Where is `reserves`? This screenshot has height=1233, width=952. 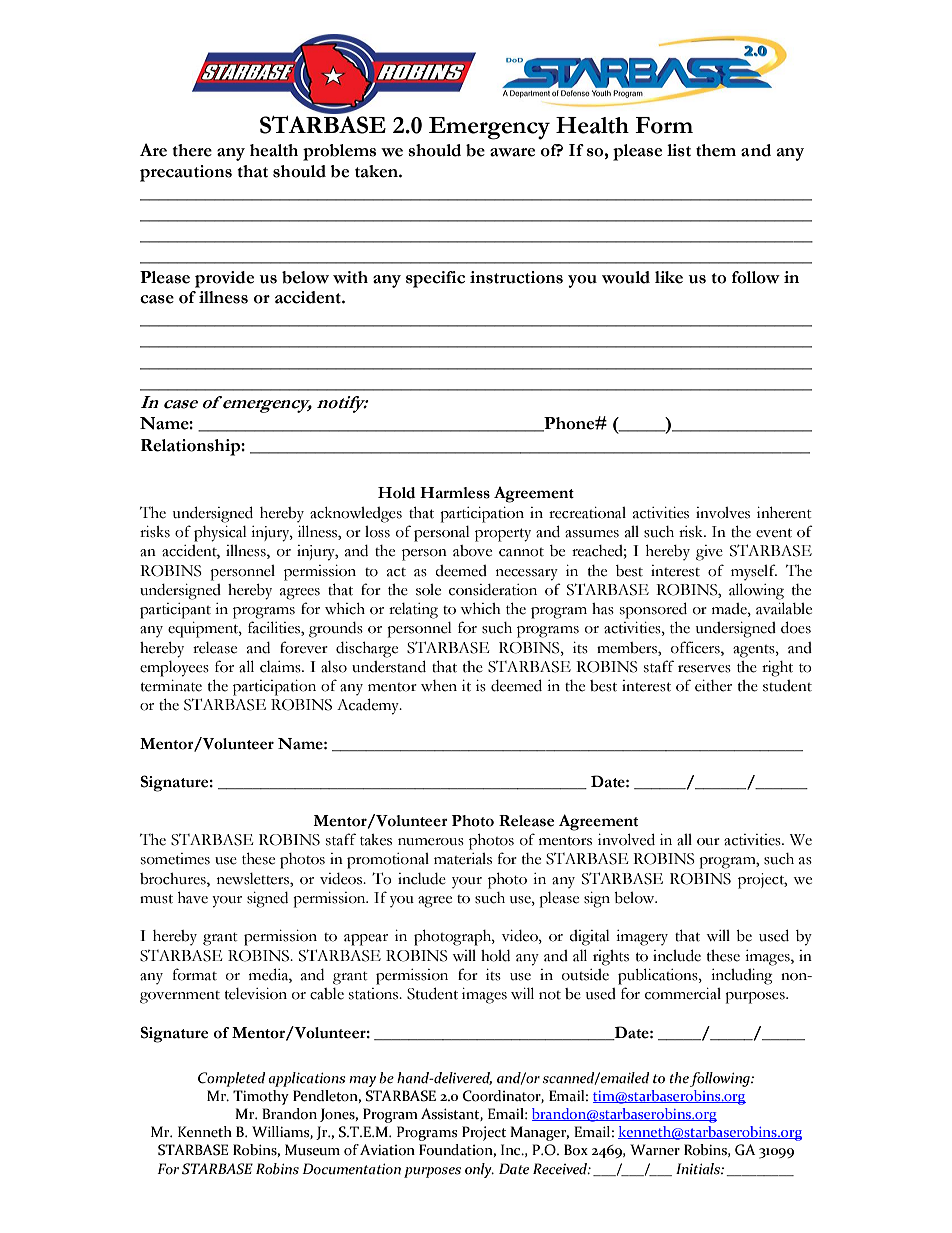 reserves is located at coordinates (704, 669).
